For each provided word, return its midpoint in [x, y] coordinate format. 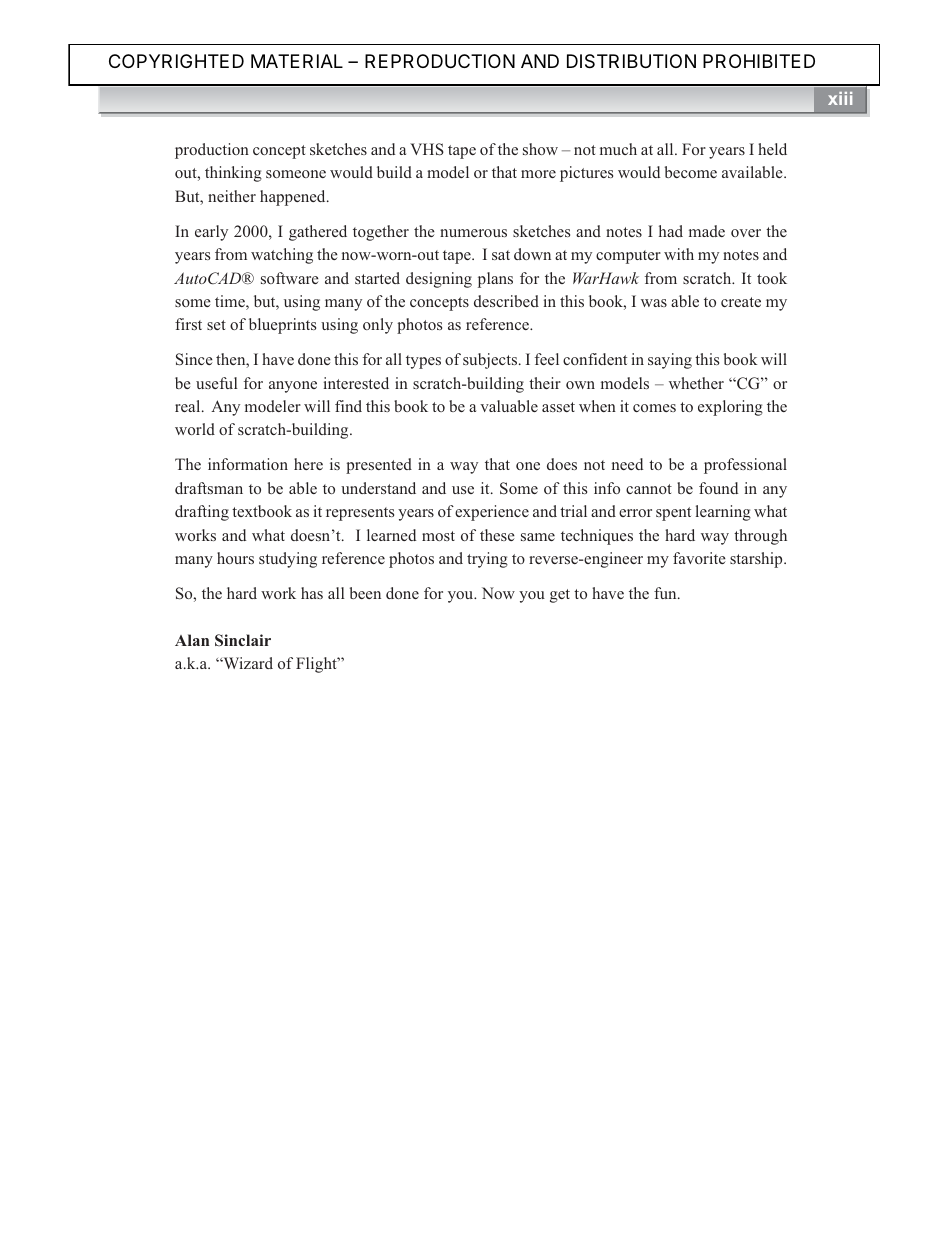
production [212, 151]
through [760, 537]
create [741, 302]
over [746, 233]
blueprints [282, 326]
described [506, 301]
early [211, 233]
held [772, 149]
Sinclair [243, 640]
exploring [730, 408]
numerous [473, 233]
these [497, 535]
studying [288, 560]
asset [558, 407]
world [195, 429]
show [540, 149]
